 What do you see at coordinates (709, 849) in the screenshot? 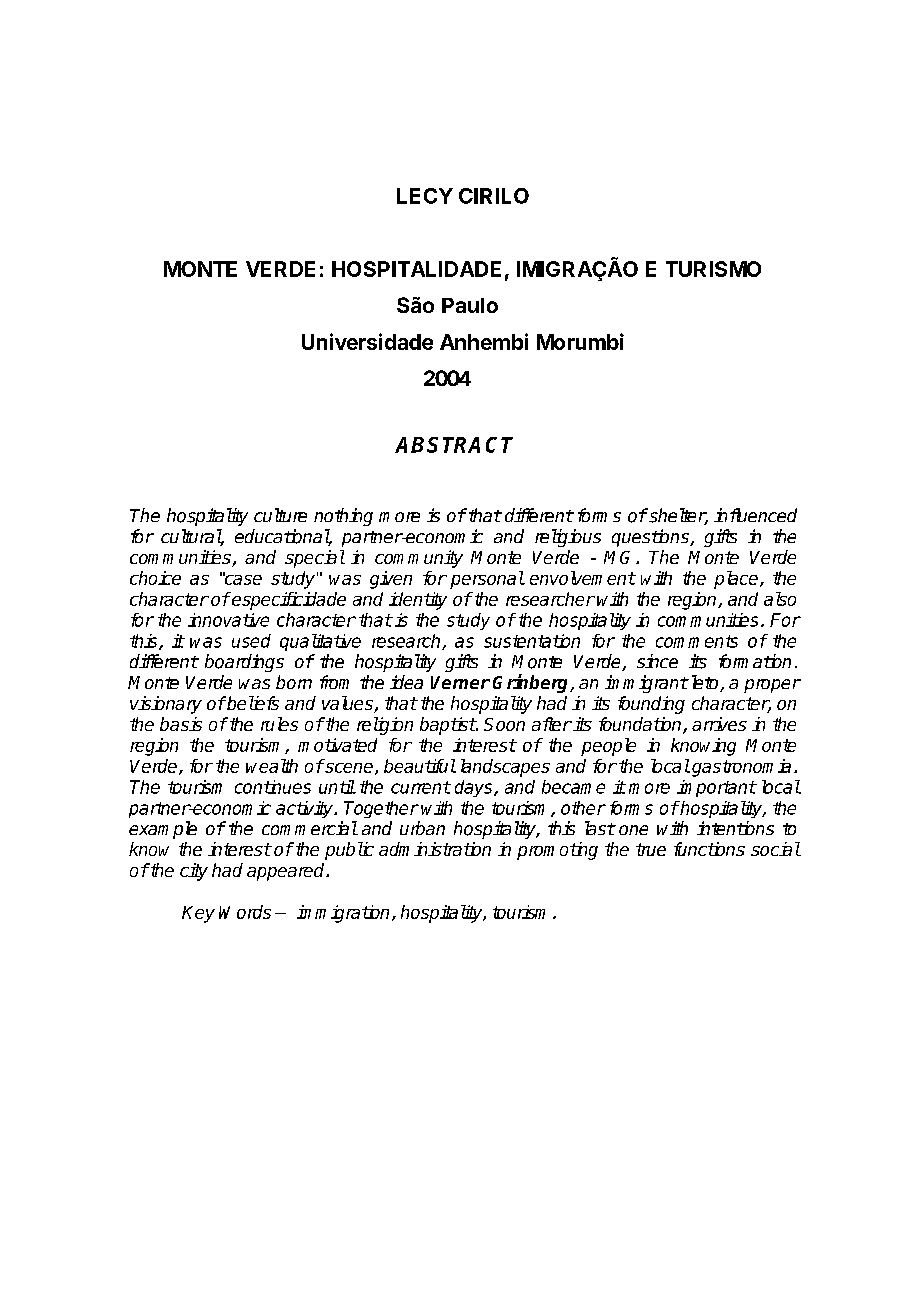
I see `functions` at bounding box center [709, 849].
